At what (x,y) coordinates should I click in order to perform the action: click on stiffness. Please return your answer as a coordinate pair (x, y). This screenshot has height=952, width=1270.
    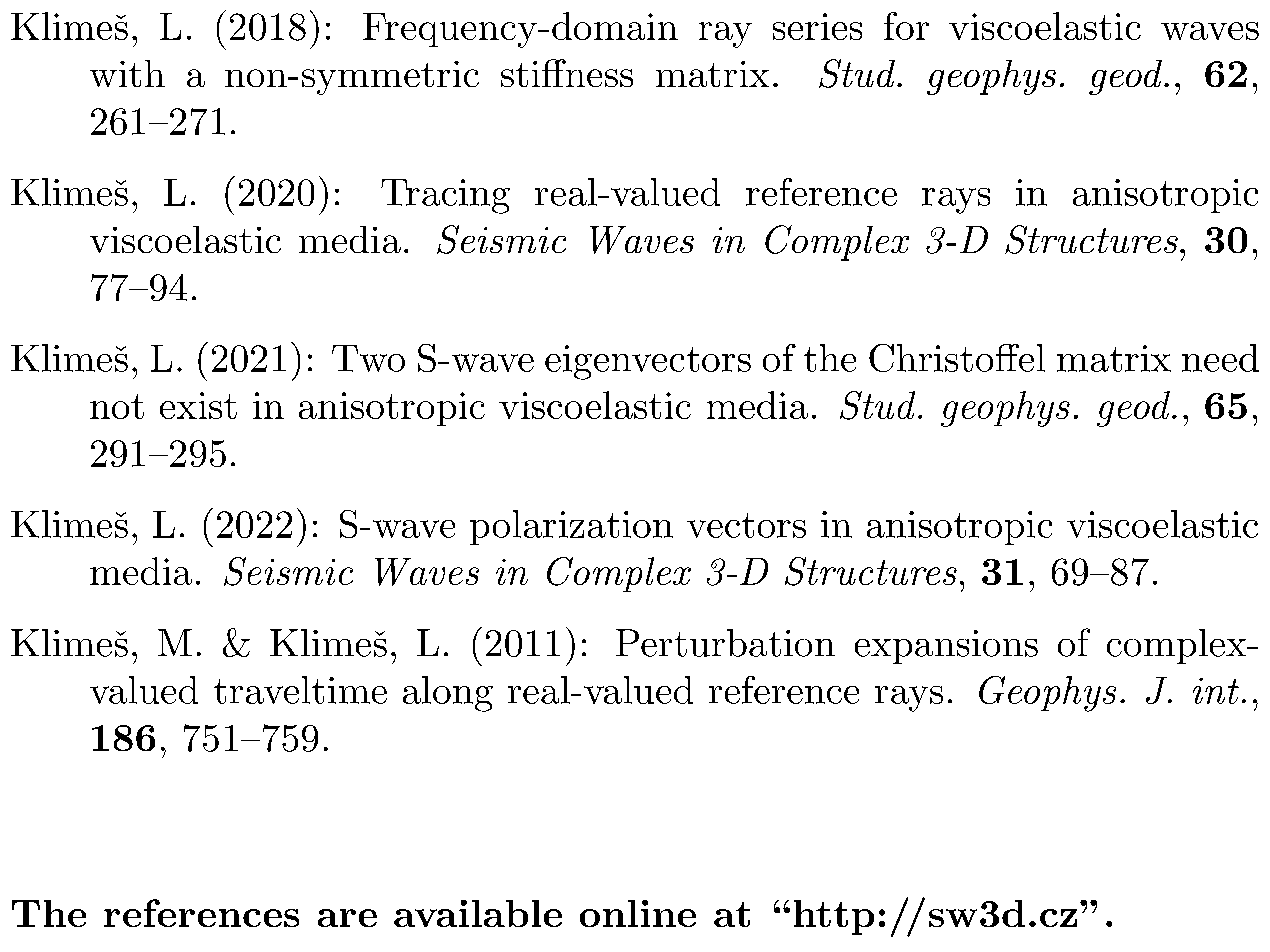
    Looking at the image, I should click on (567, 73).
